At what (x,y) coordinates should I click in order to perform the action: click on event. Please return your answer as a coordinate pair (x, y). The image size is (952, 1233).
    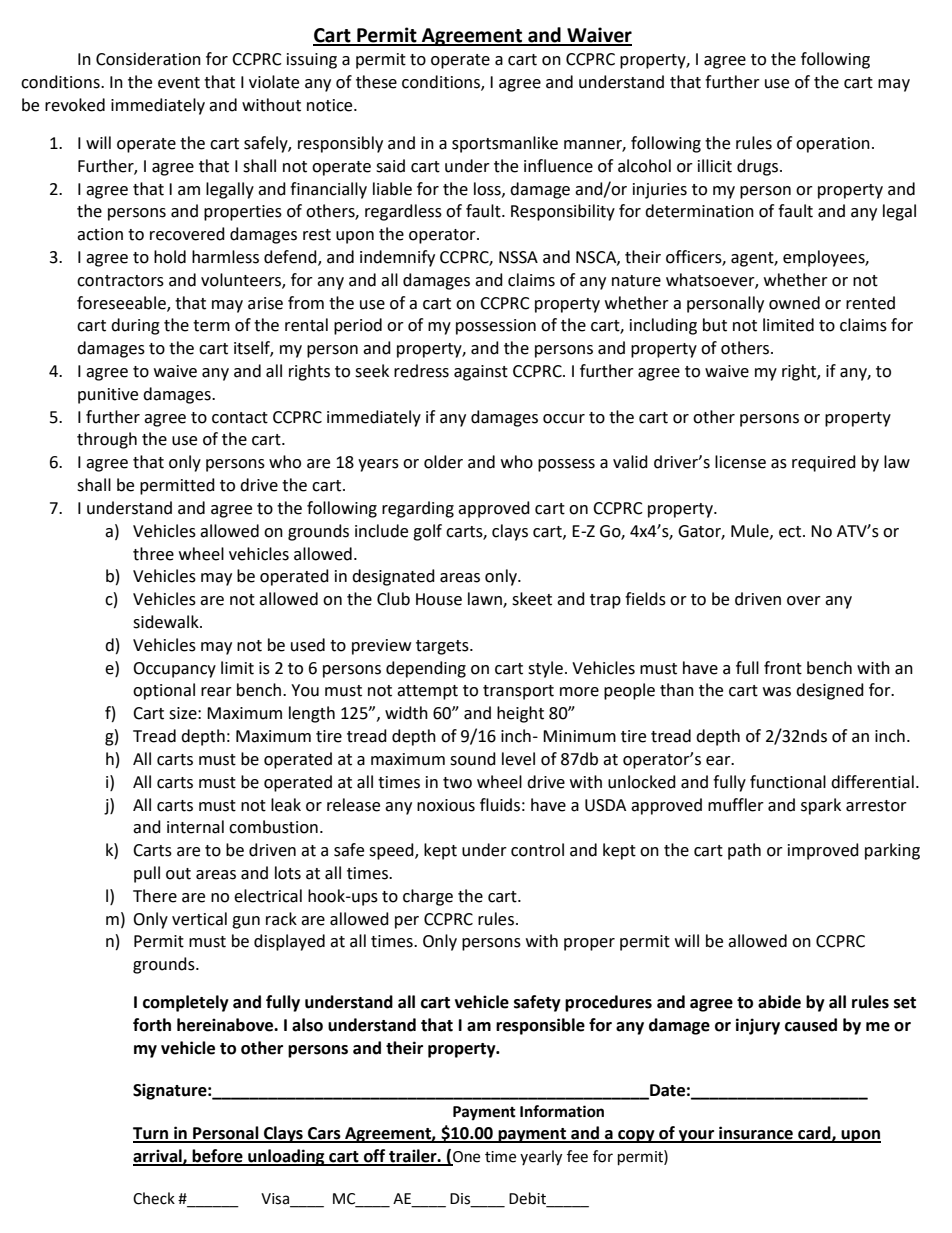
    Looking at the image, I should click on (179, 83).
